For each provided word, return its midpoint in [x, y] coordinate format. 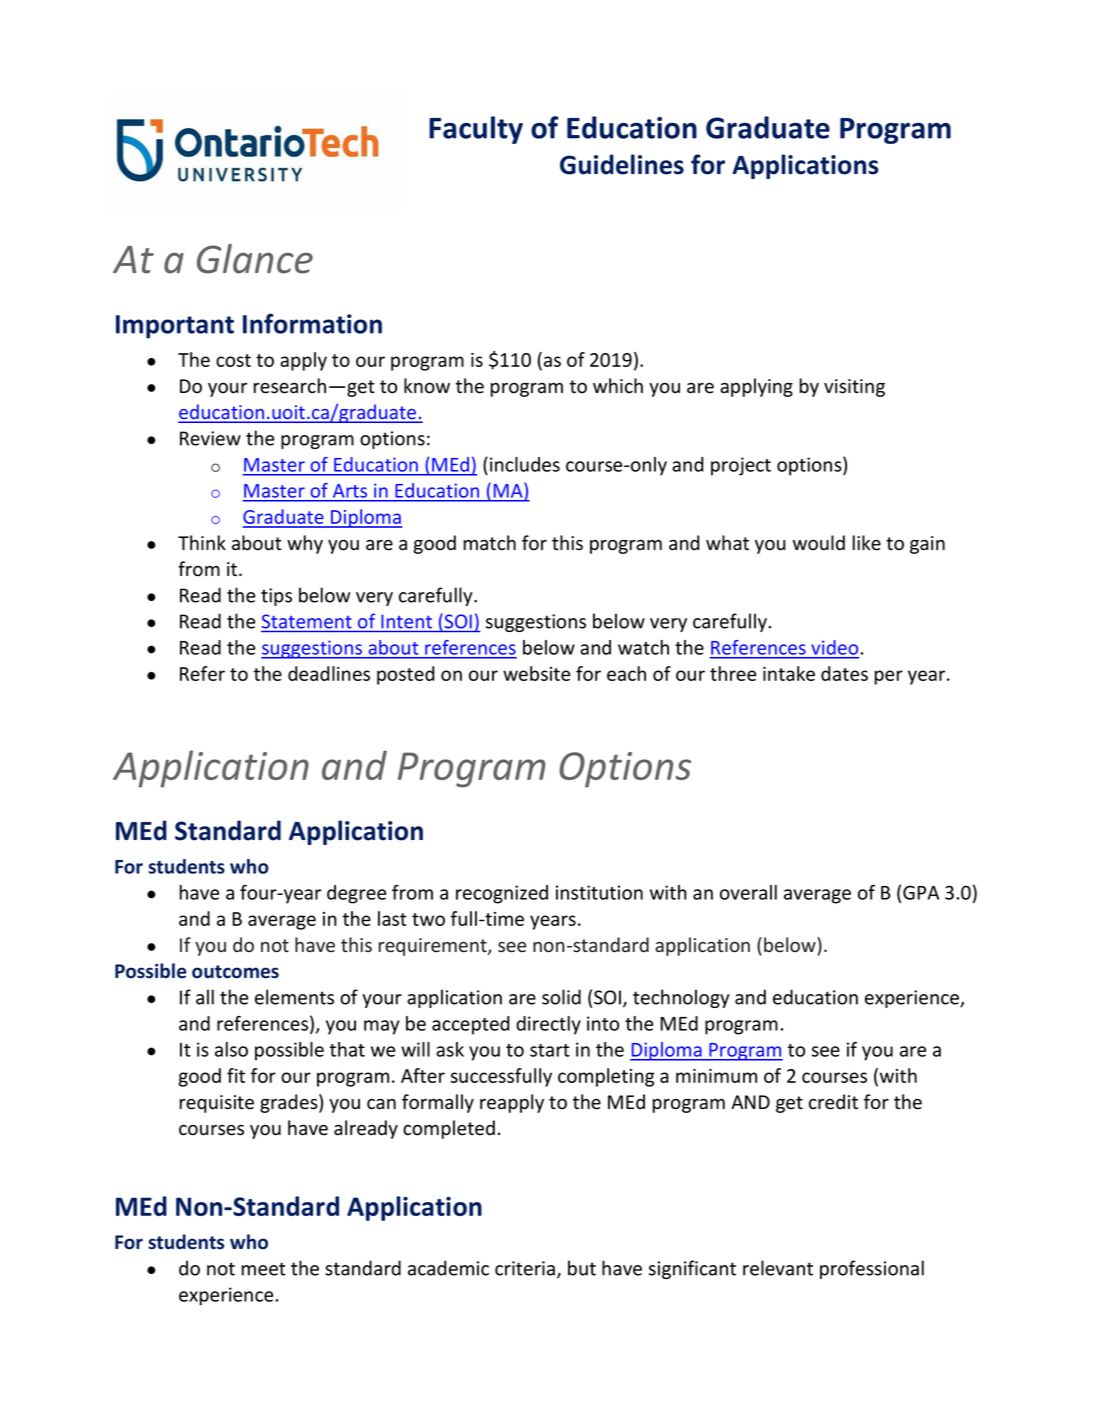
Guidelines [622, 164]
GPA [921, 892]
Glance [255, 259]
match [490, 543]
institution [599, 892]
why [305, 544]
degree [356, 894]
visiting [854, 388]
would [819, 543]
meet [264, 1269]
